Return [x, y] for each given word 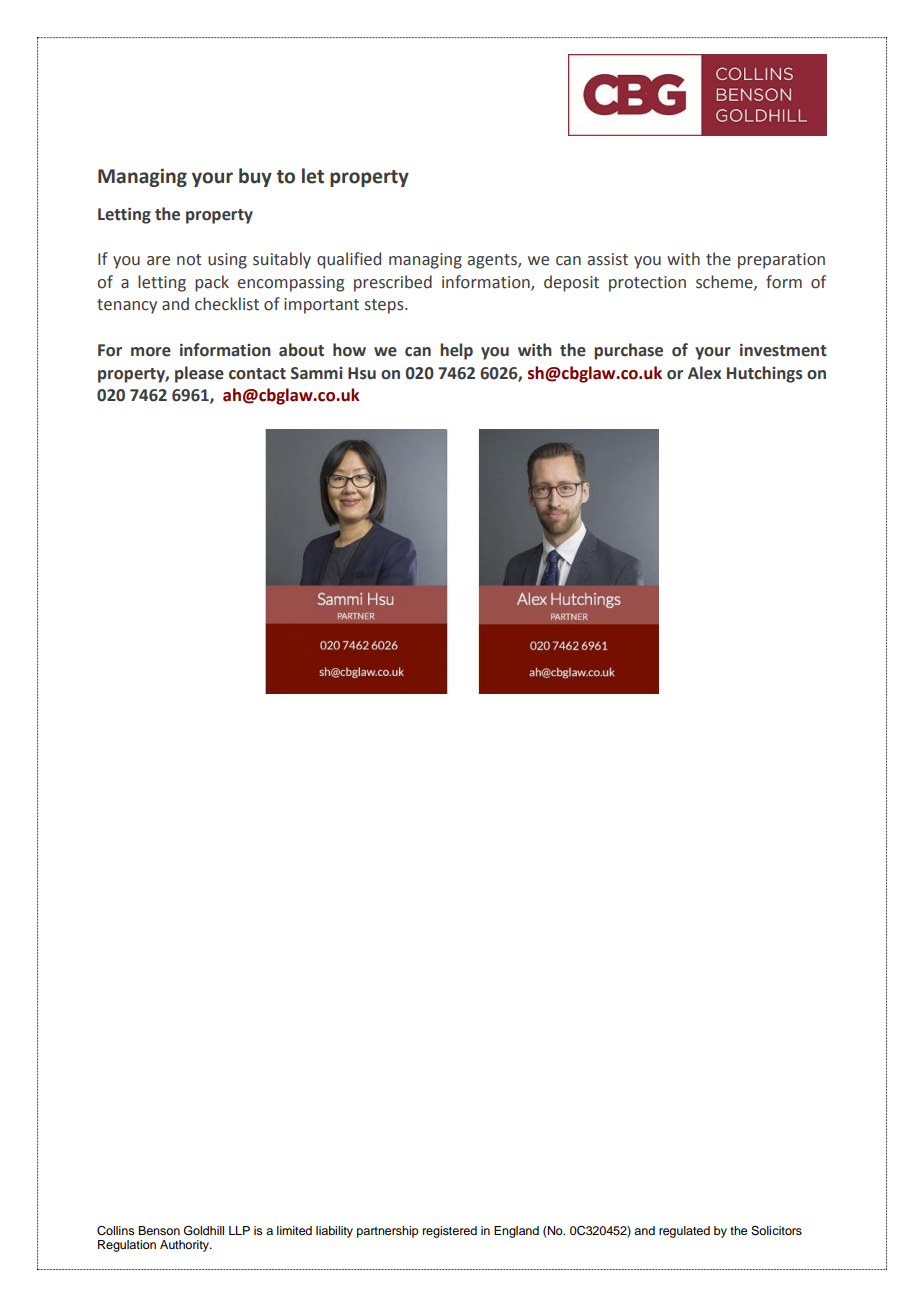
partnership [388, 1232]
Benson [159, 1230]
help [456, 351]
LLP [239, 1230]
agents [493, 261]
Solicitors [776, 1231]
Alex [704, 373]
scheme [725, 282]
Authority [185, 1246]
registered [450, 1232]
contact [257, 374]
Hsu [362, 373]
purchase [628, 351]
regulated [684, 1232]
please [199, 374]
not [189, 260]
